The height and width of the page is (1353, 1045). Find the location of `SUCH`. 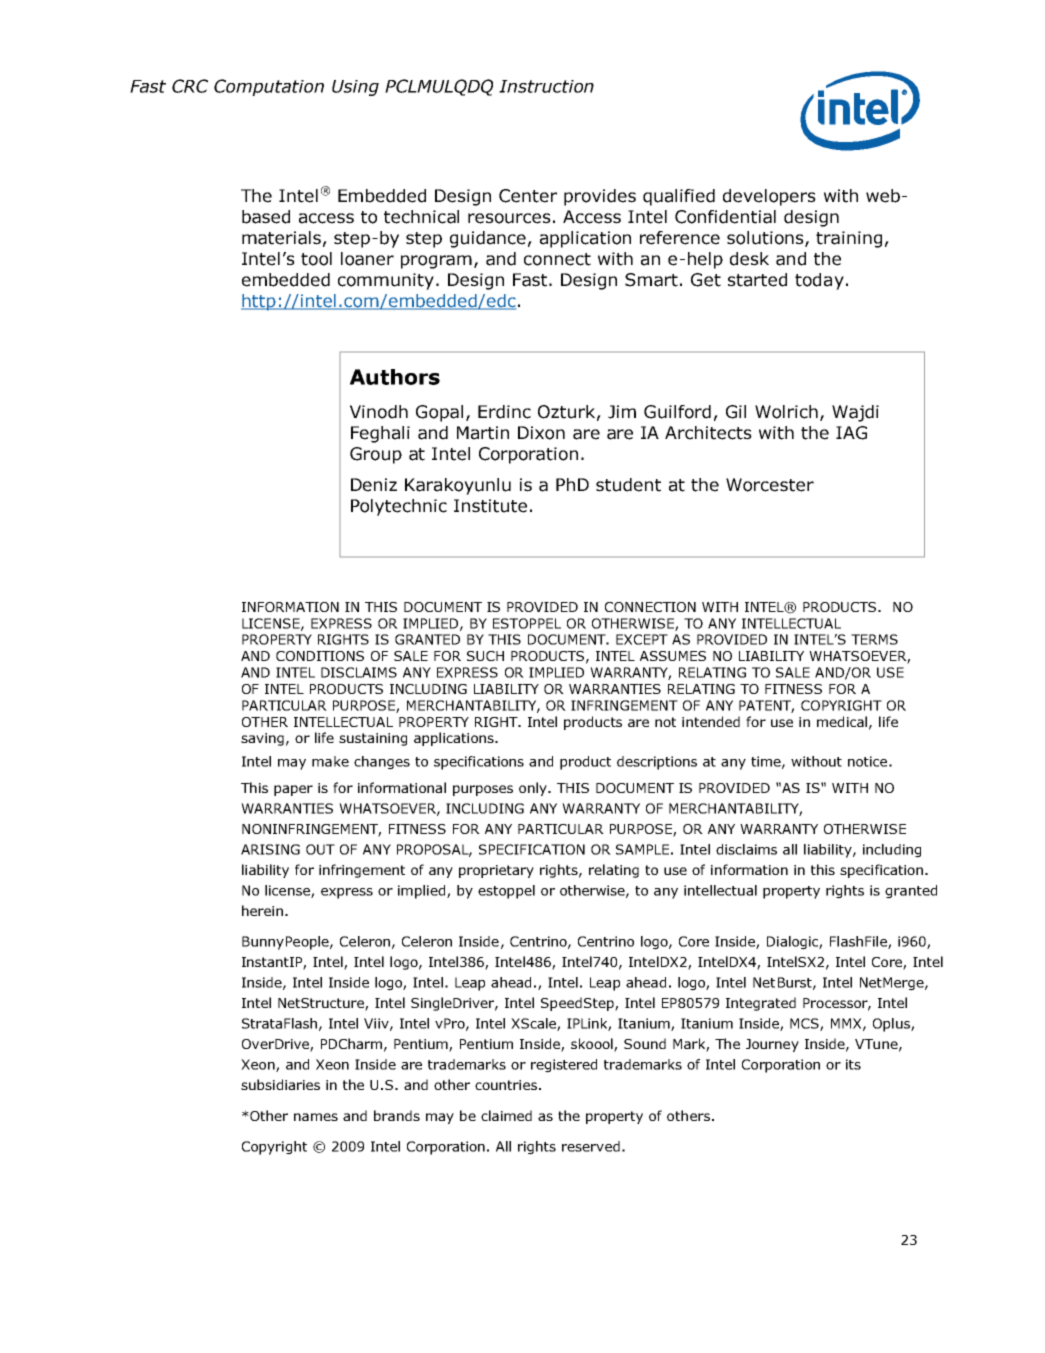

SUCH is located at coordinates (485, 656).
